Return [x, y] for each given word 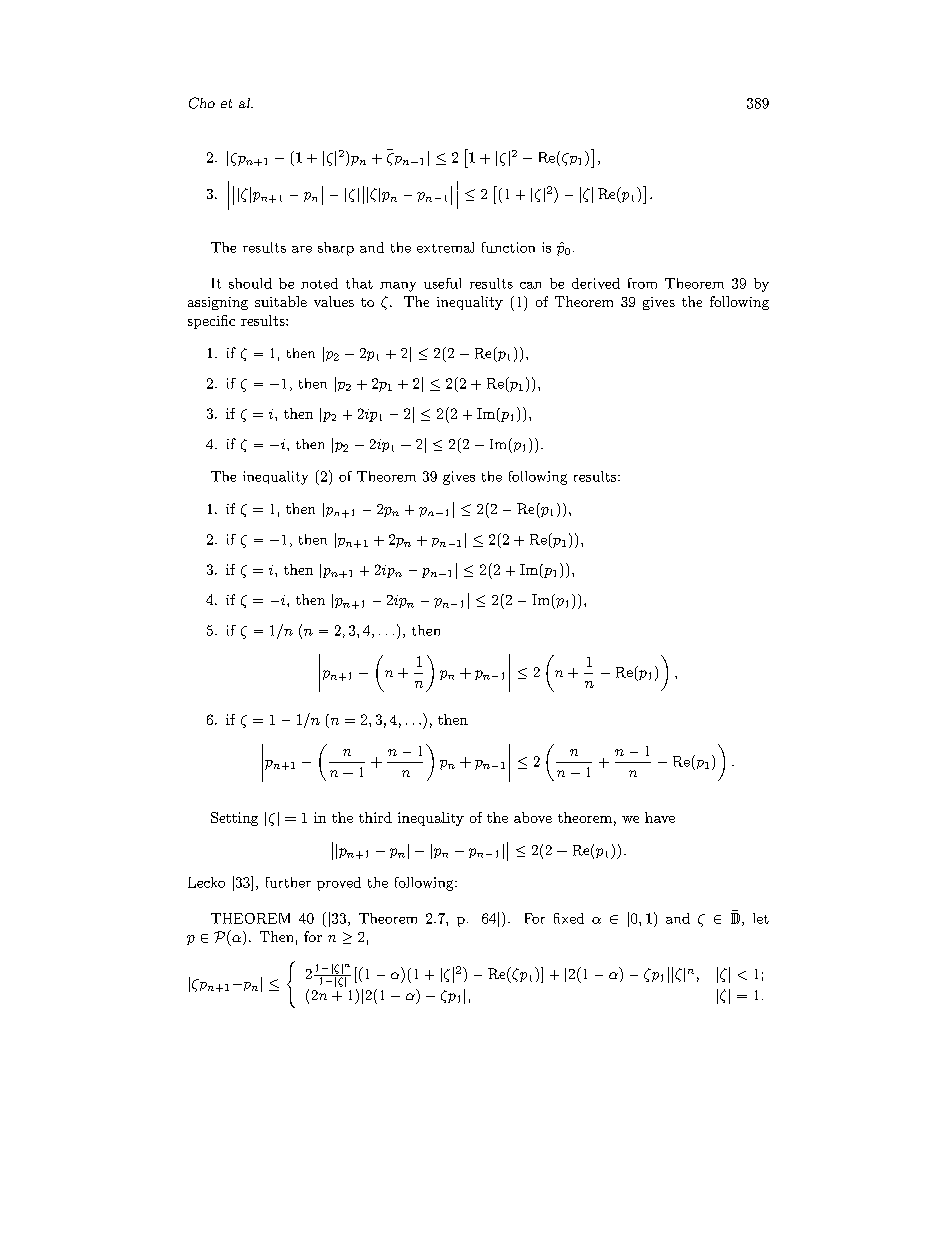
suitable [281, 301]
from [642, 283]
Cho [202, 103]
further [288, 882]
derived [596, 283]
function [508, 247]
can [530, 285]
